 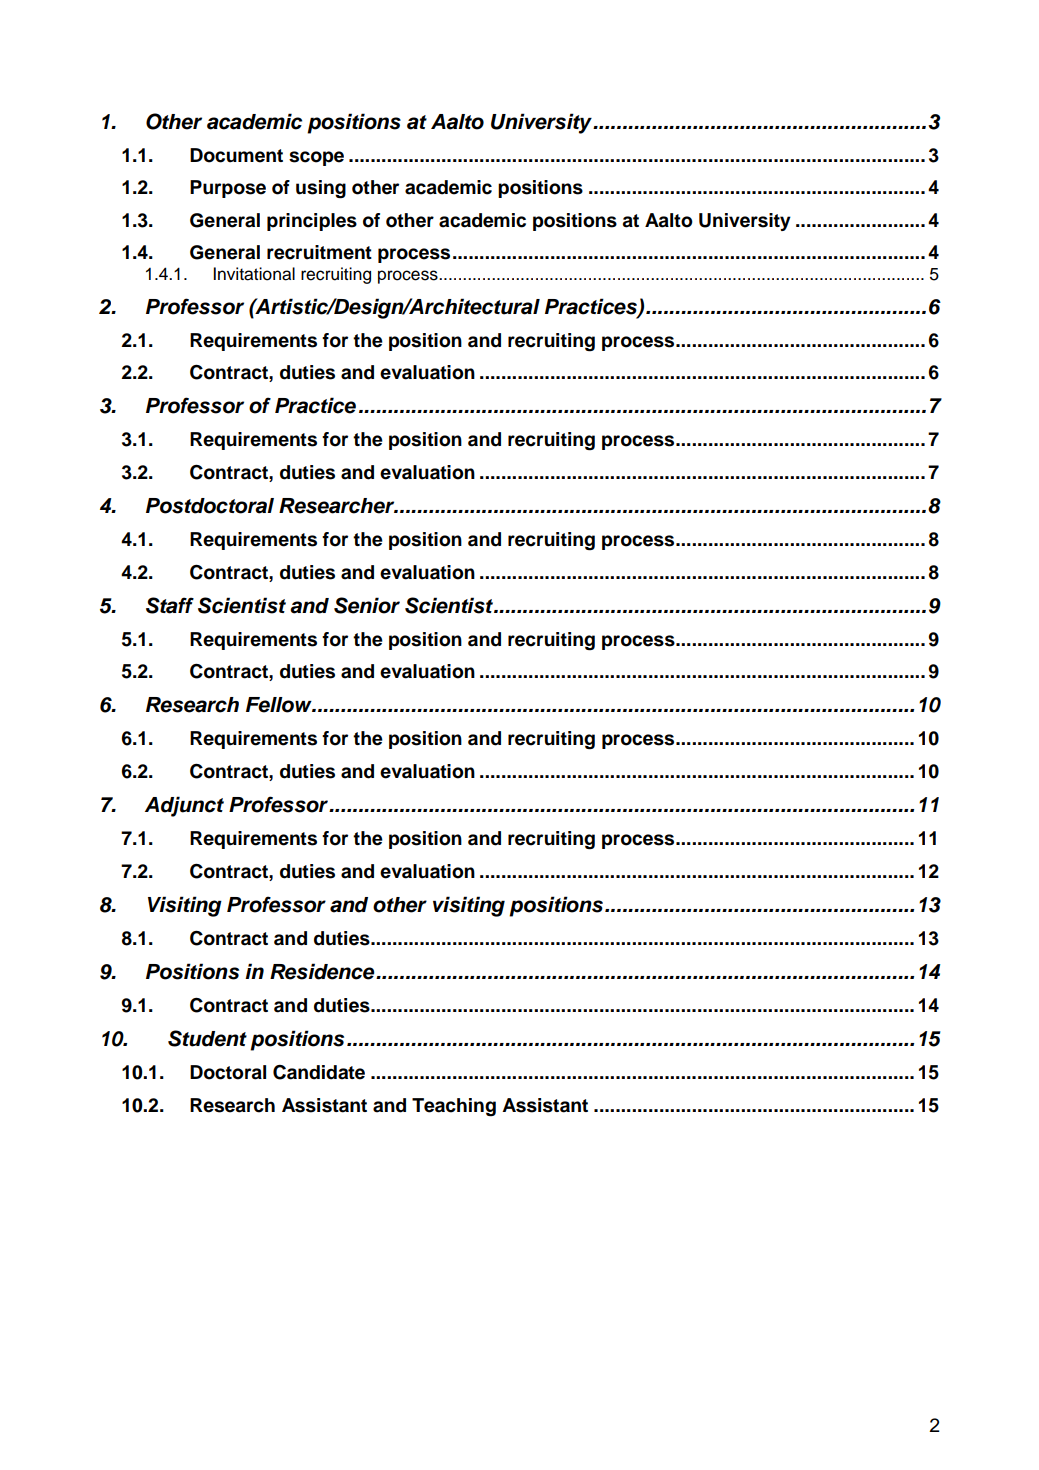 What do you see at coordinates (319, 1072) in the screenshot?
I see `Candidate` at bounding box center [319, 1072].
